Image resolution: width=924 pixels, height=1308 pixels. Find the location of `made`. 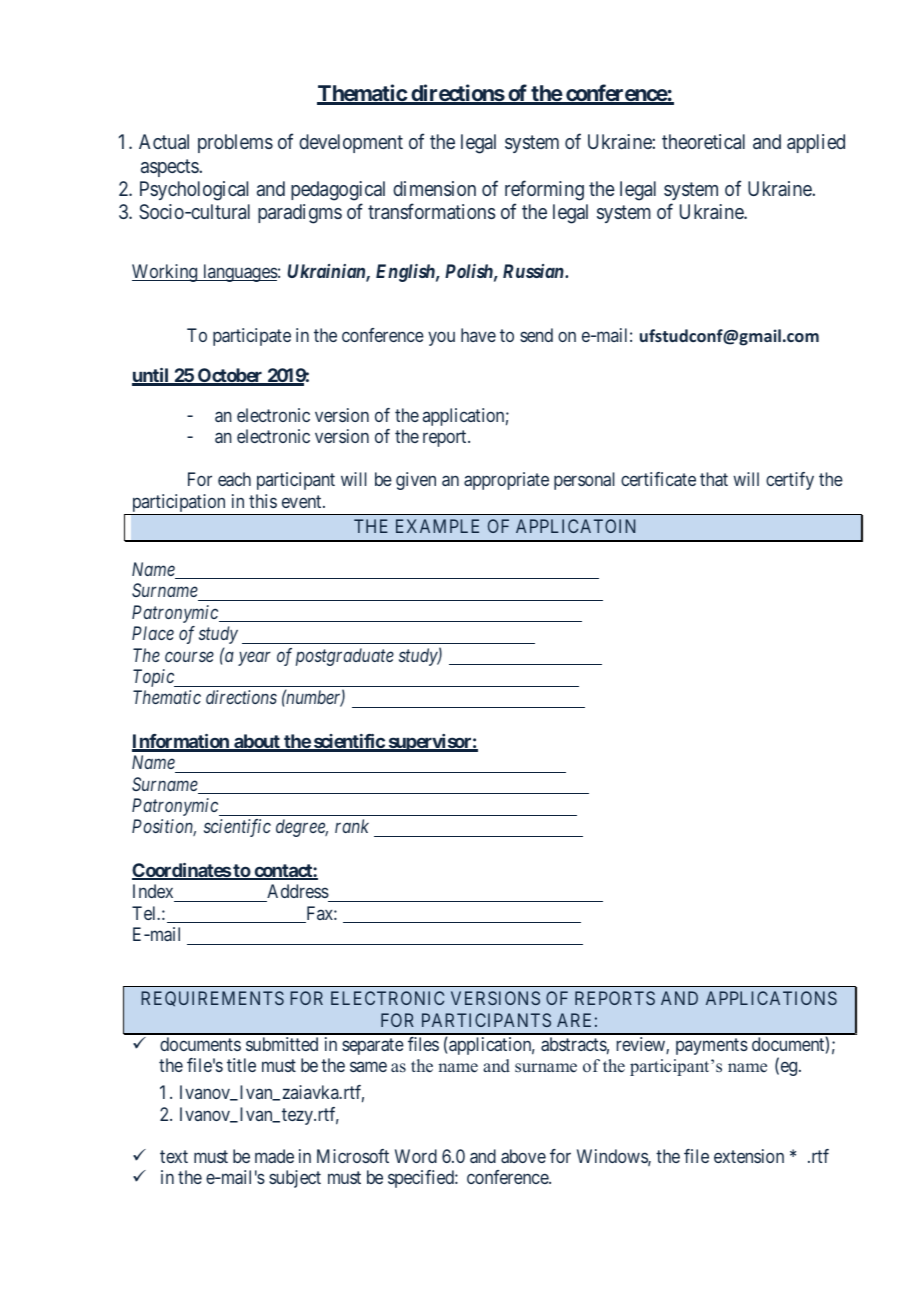

made is located at coordinates (274, 1156).
